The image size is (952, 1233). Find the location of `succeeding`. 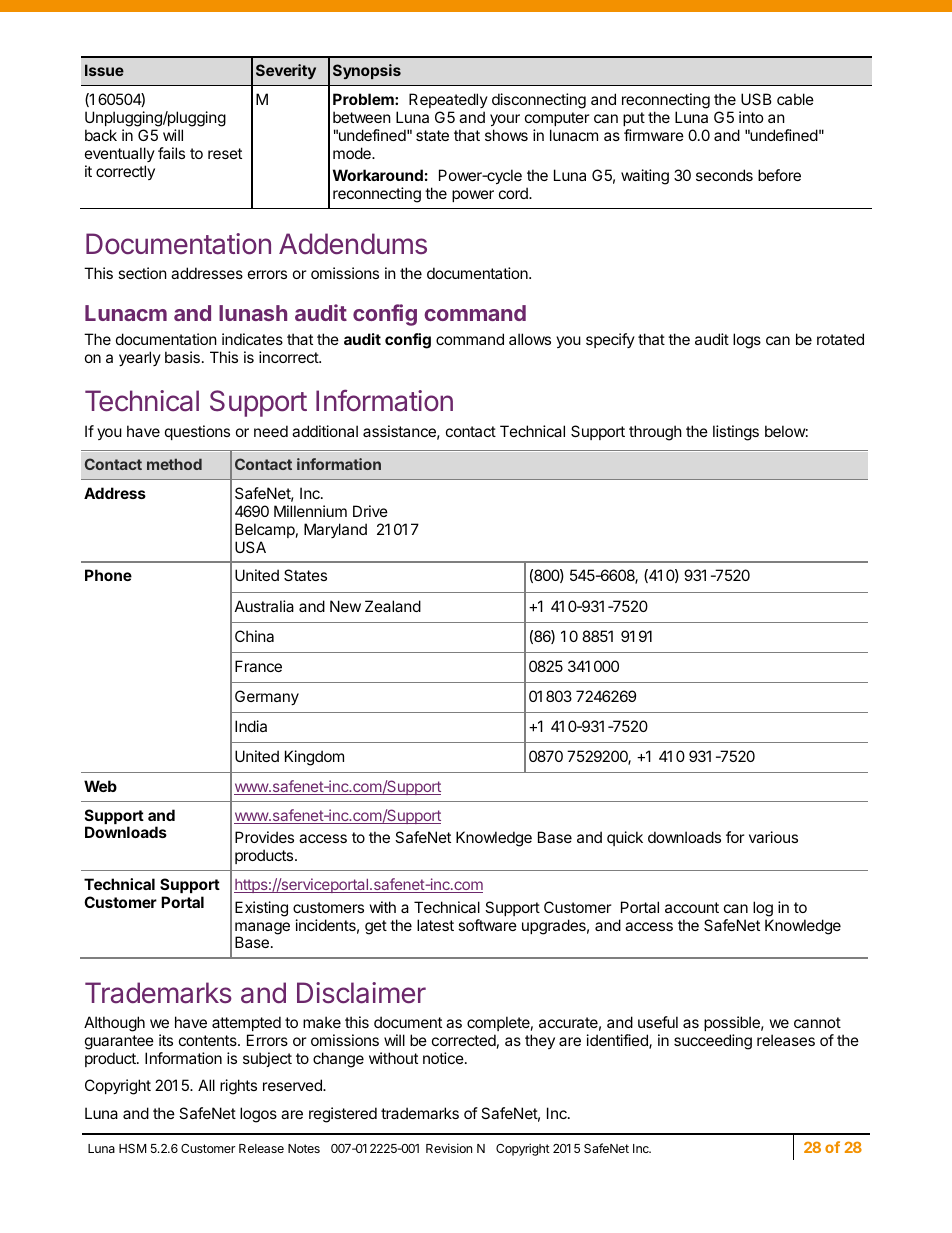

succeeding is located at coordinates (713, 1042).
